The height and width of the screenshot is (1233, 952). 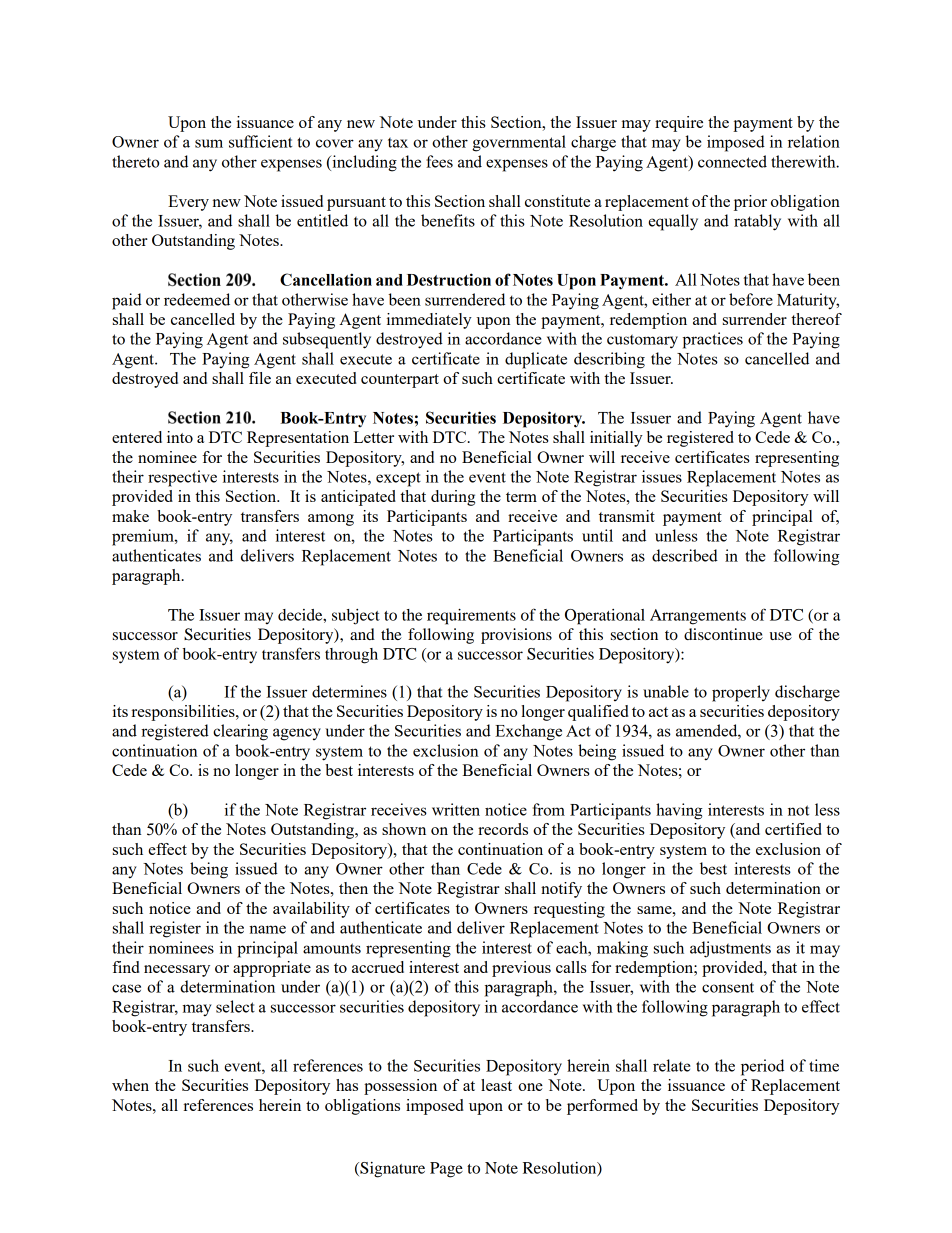 I want to click on sum, so click(x=209, y=143).
